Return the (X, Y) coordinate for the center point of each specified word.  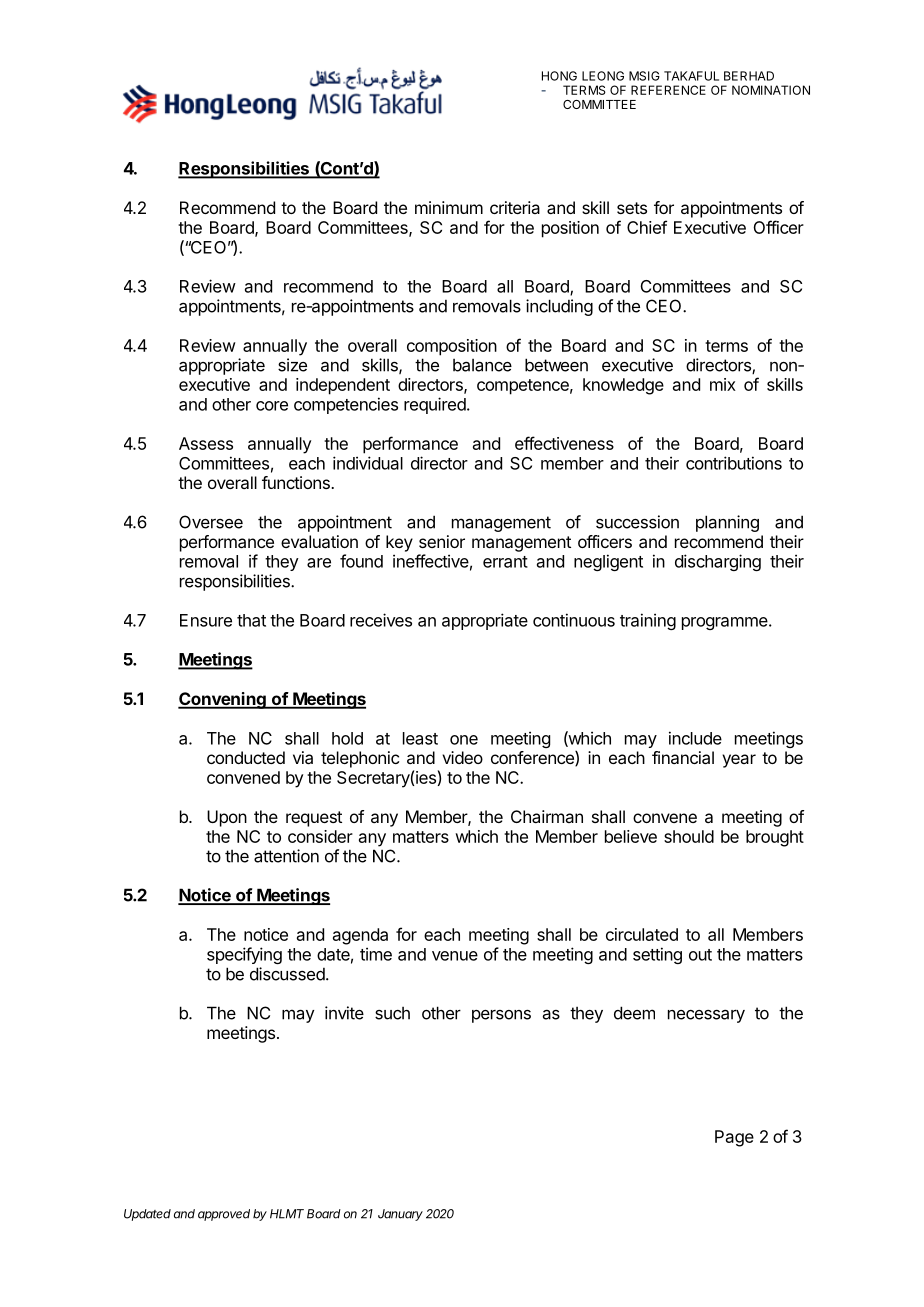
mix (723, 384)
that (251, 620)
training (648, 621)
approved (224, 1215)
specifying (244, 955)
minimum (449, 207)
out (700, 955)
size (292, 365)
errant (505, 562)
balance (482, 365)
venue (455, 956)
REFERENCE (668, 90)
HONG (559, 76)
